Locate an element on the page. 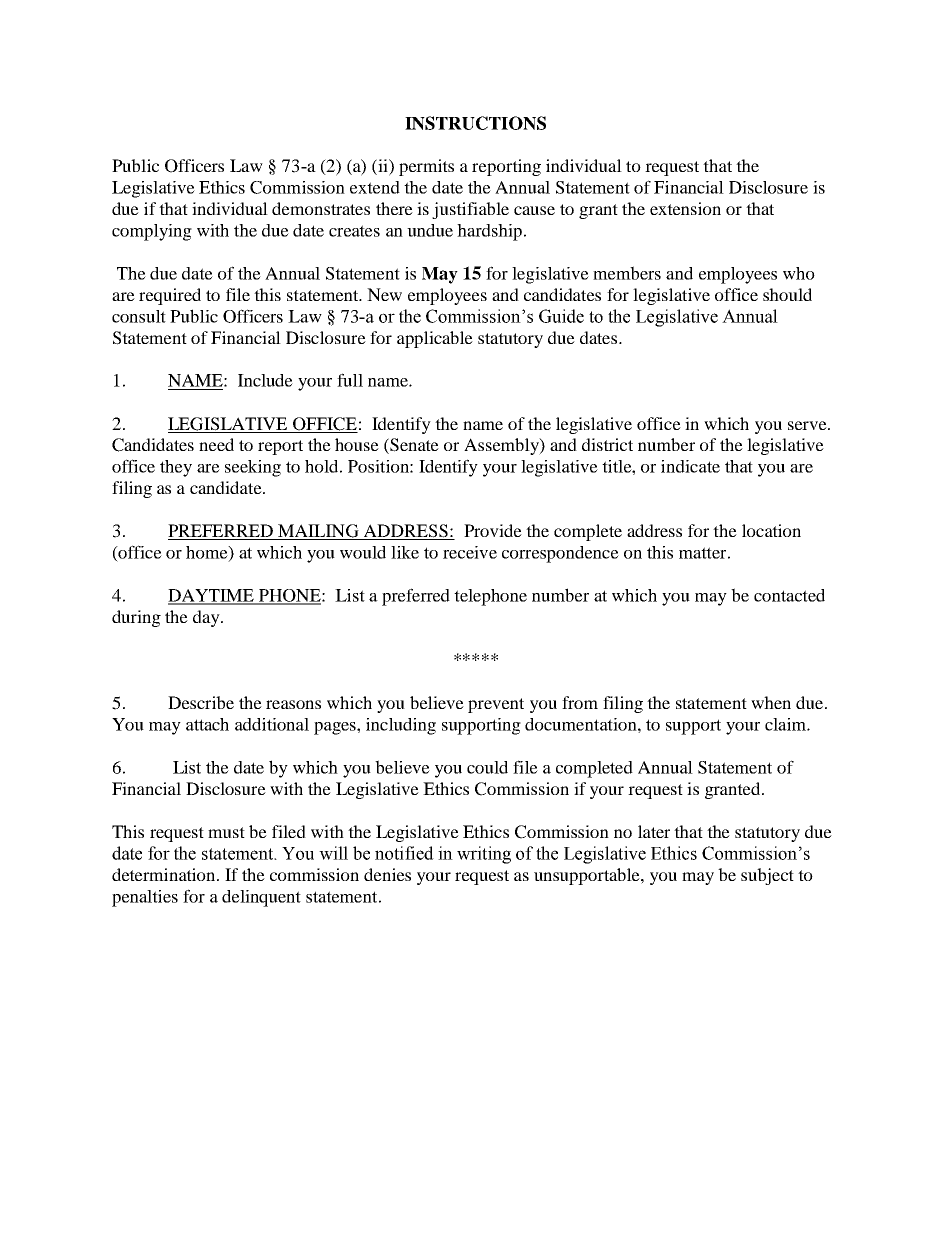  demonstrates is located at coordinates (321, 208).
